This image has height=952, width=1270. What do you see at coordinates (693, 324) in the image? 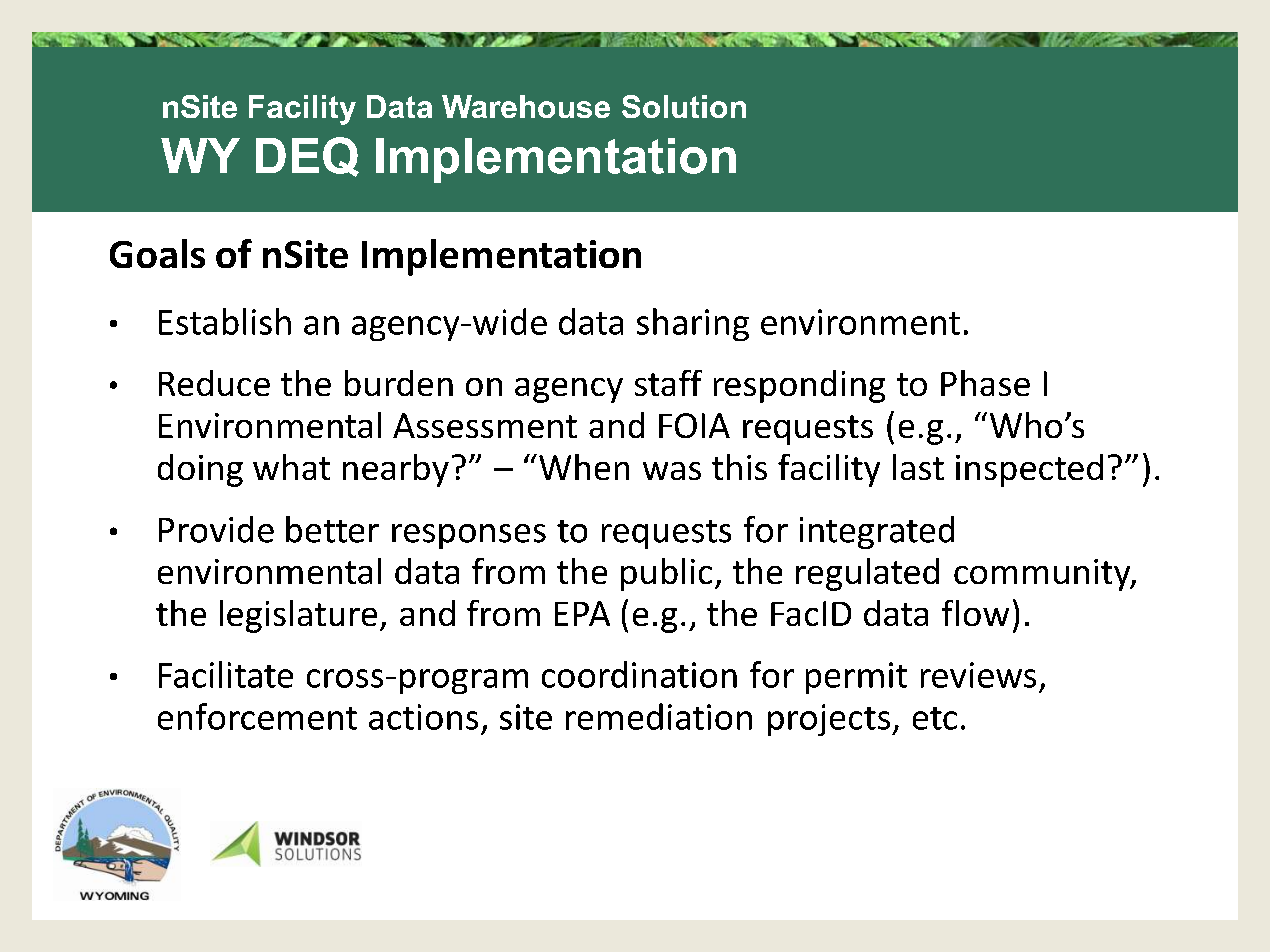
I see `sharing` at bounding box center [693, 324].
